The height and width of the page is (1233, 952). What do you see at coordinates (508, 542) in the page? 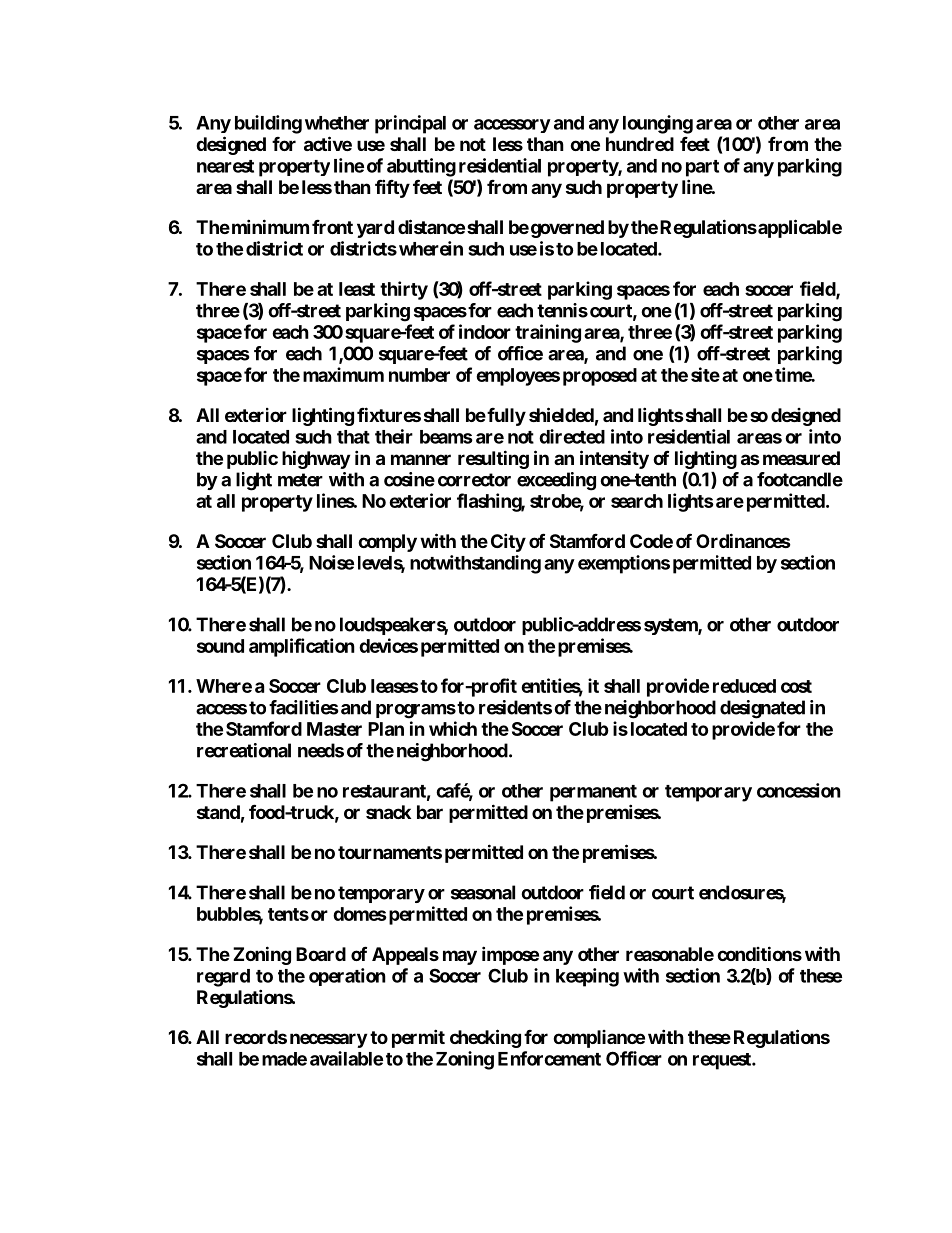
I see `City` at bounding box center [508, 542].
